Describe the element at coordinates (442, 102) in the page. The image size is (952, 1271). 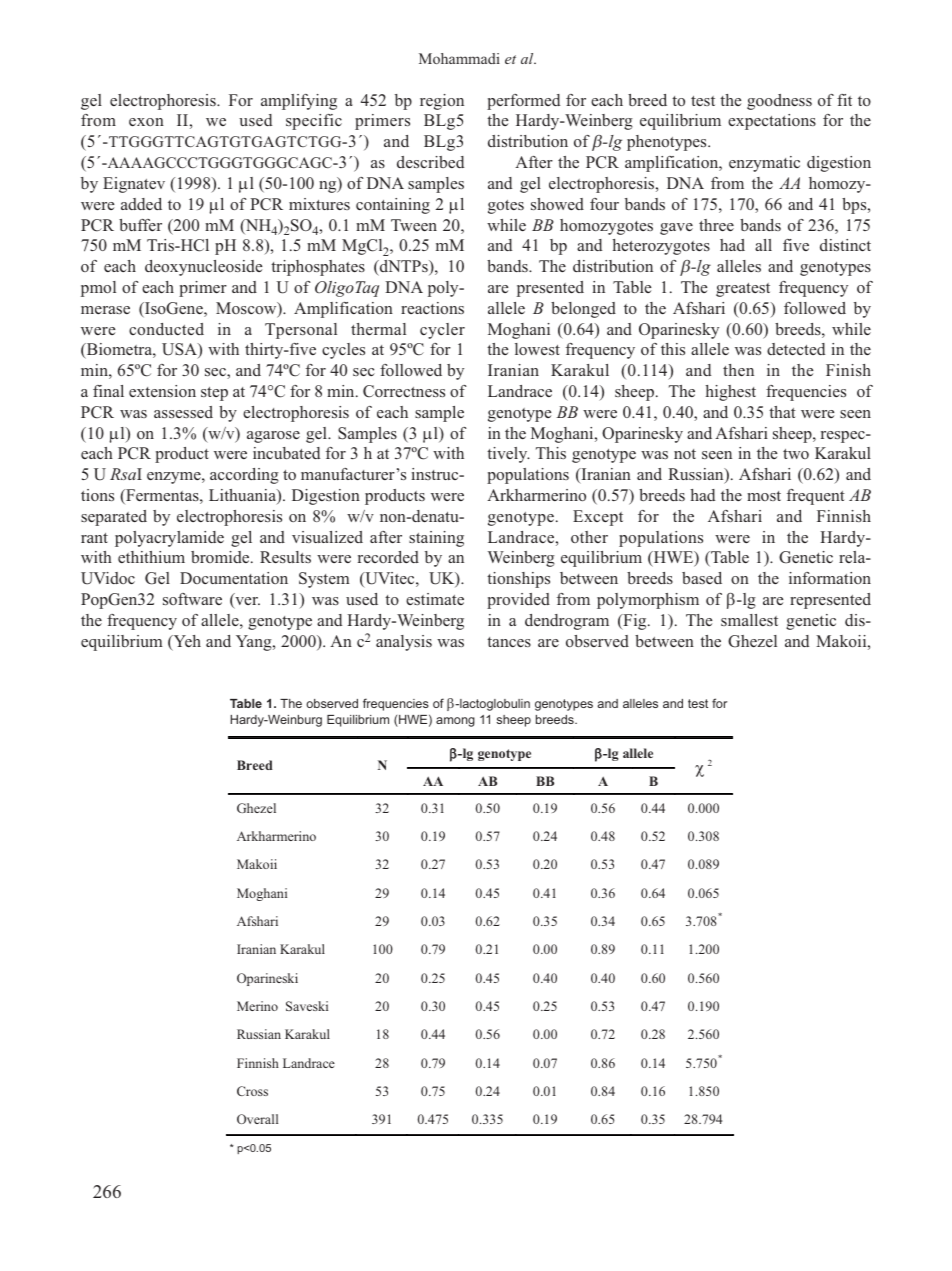
I see `region` at that location.
